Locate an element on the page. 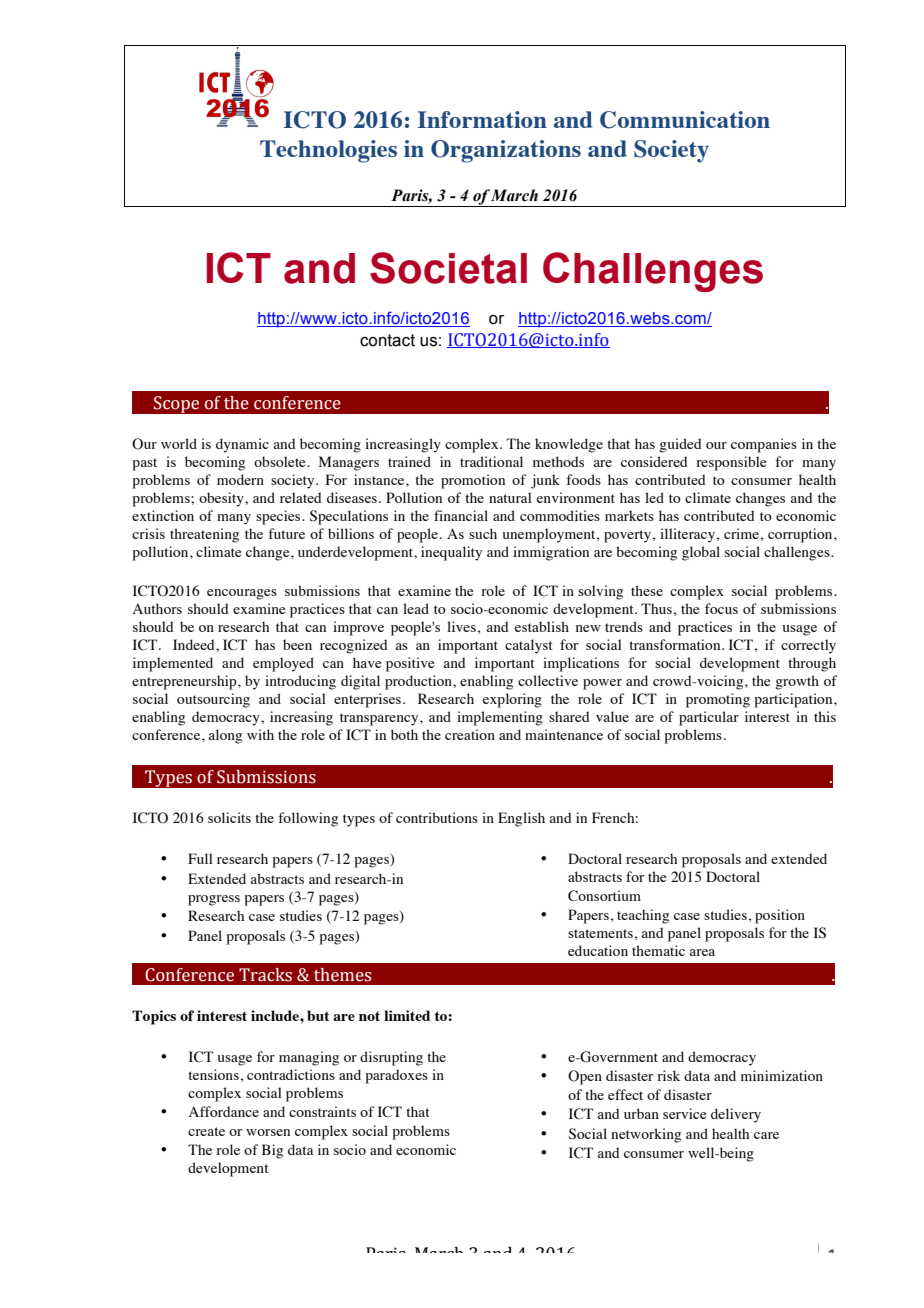  Organizations is located at coordinates (506, 151).
